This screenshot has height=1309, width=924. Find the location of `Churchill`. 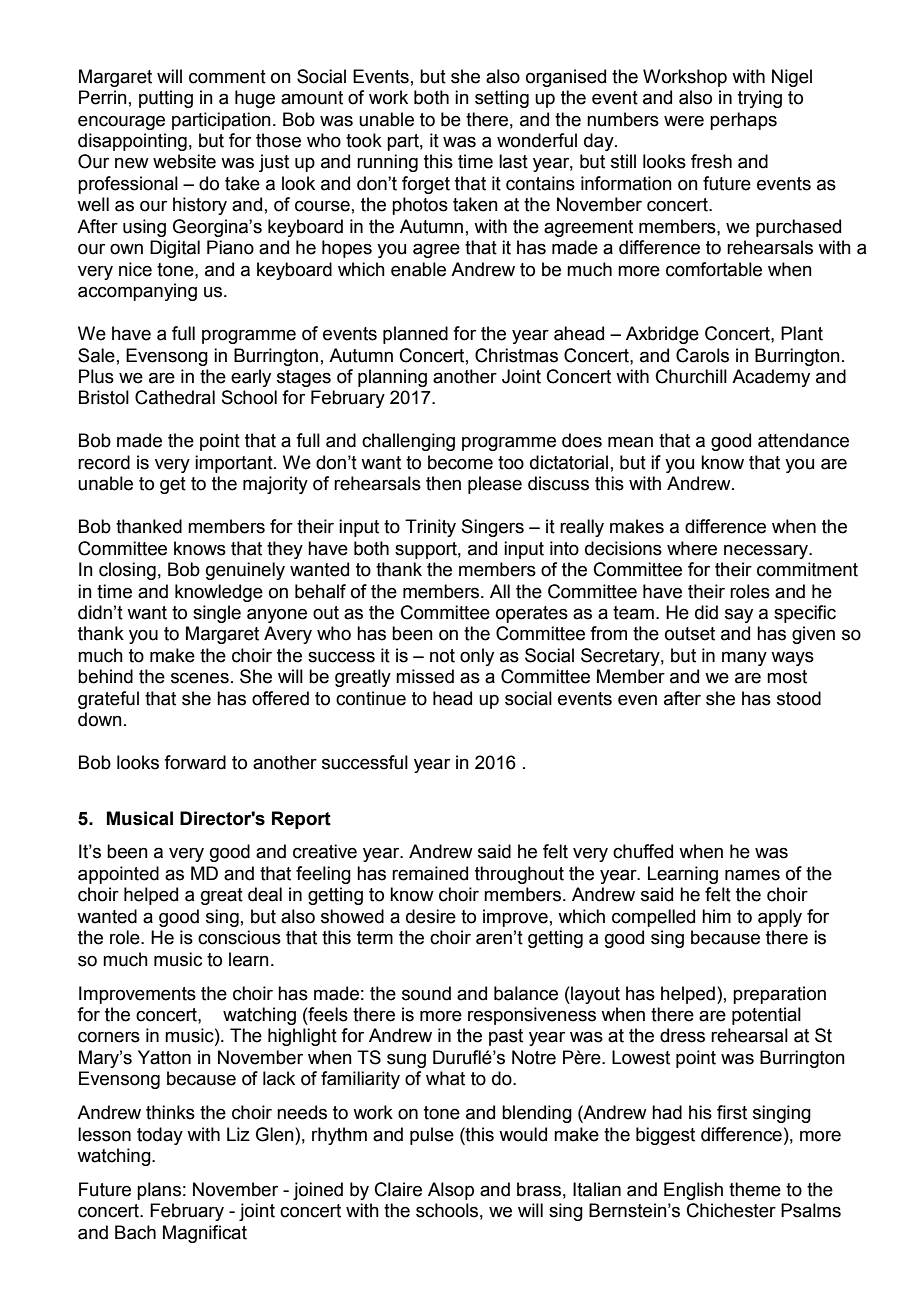

Churchill is located at coordinates (691, 376).
